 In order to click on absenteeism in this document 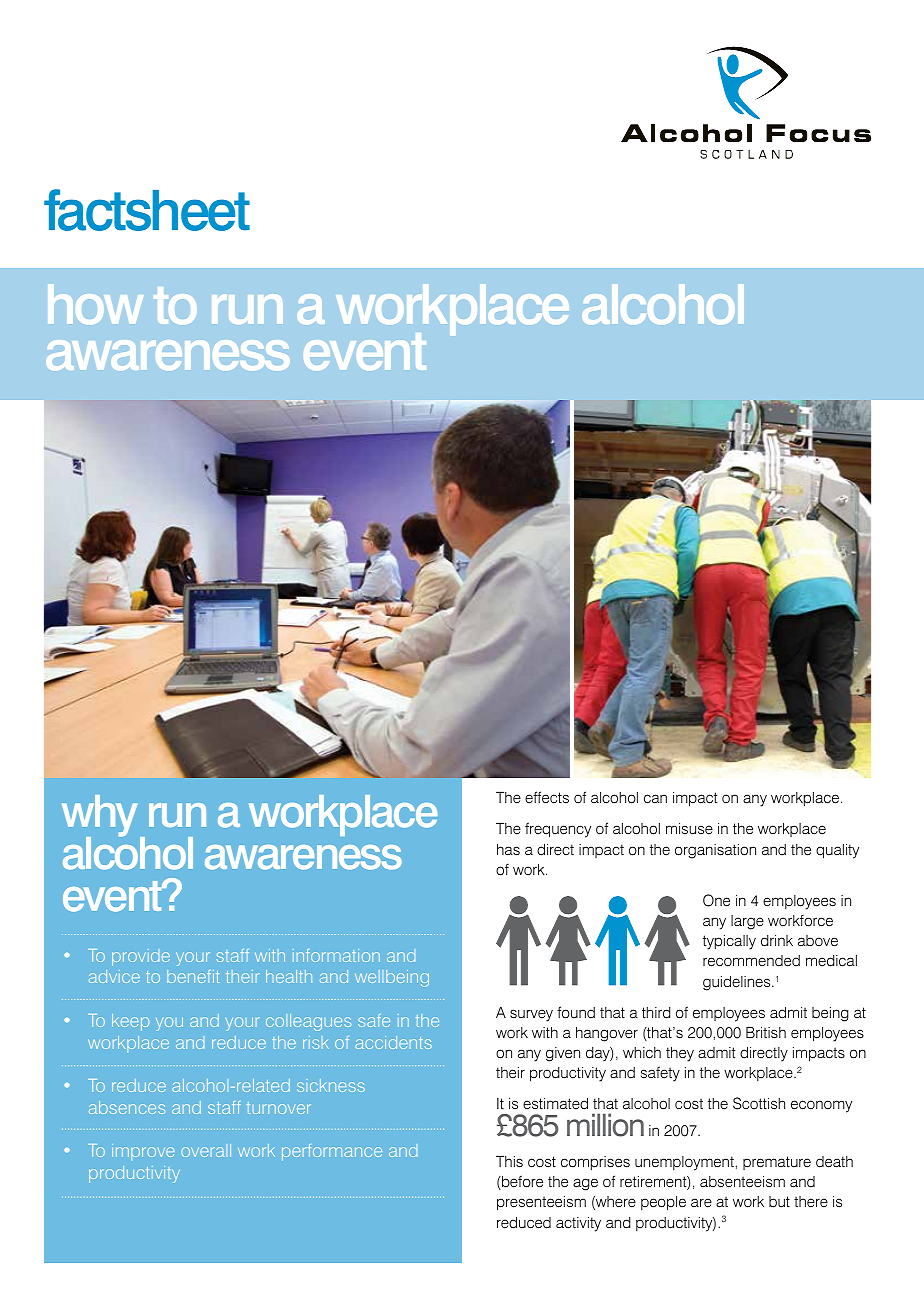, I will do `click(742, 1182)`.
